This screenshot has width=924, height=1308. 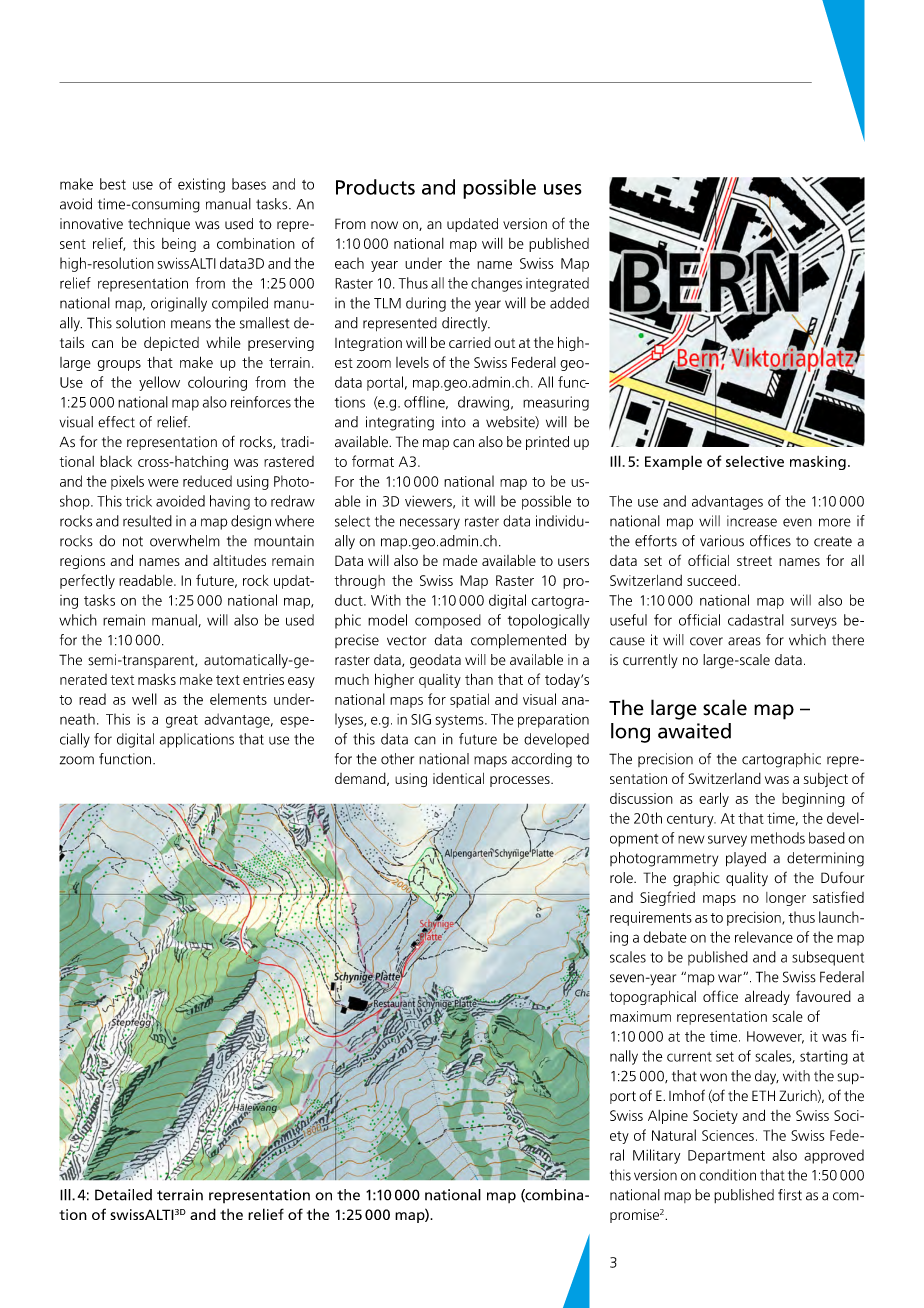 What do you see at coordinates (713, 580) in the screenshot?
I see `succeed` at bounding box center [713, 580].
